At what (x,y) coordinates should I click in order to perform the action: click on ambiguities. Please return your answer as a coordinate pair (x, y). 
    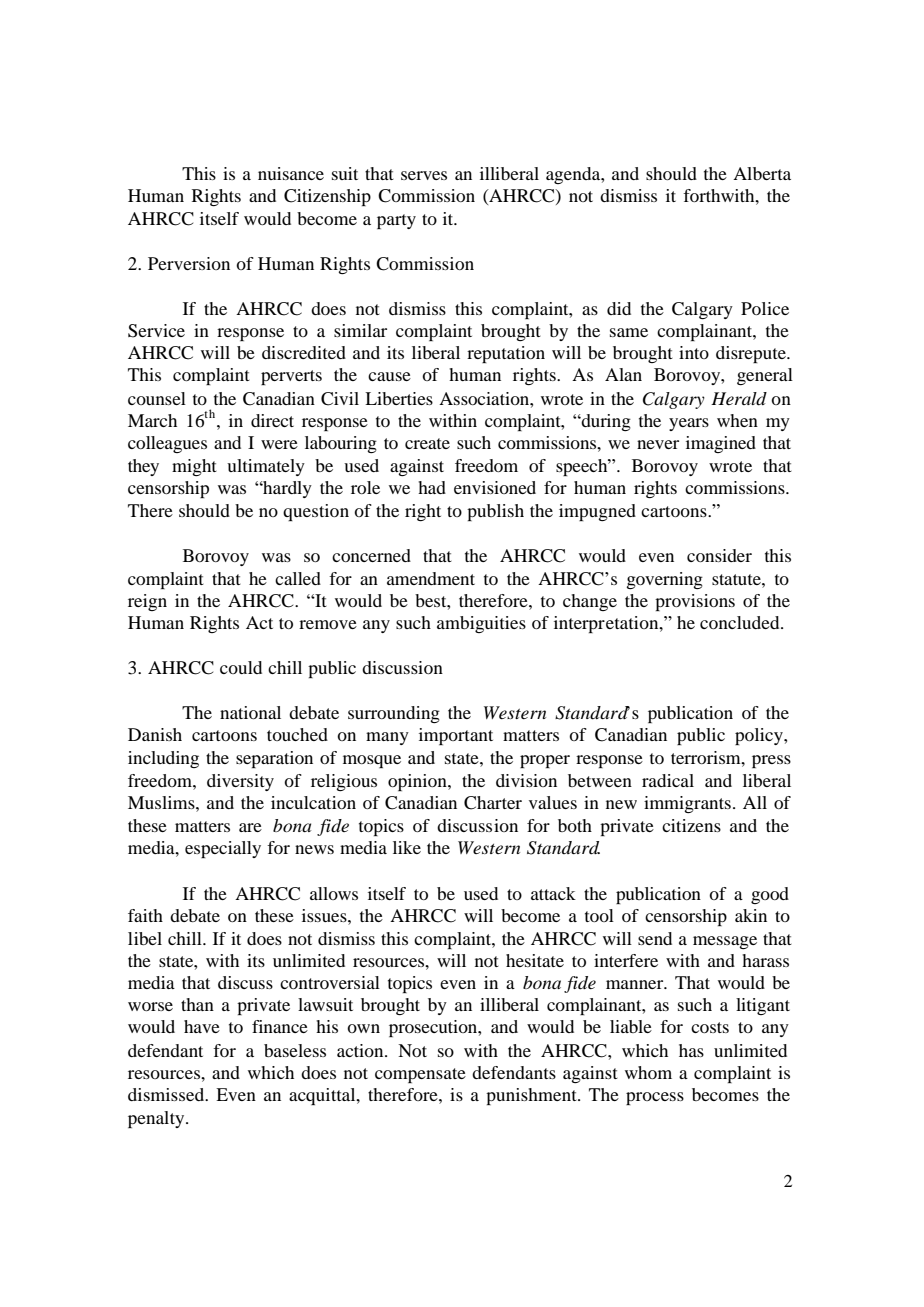
    Looking at the image, I should click on (481, 624).
